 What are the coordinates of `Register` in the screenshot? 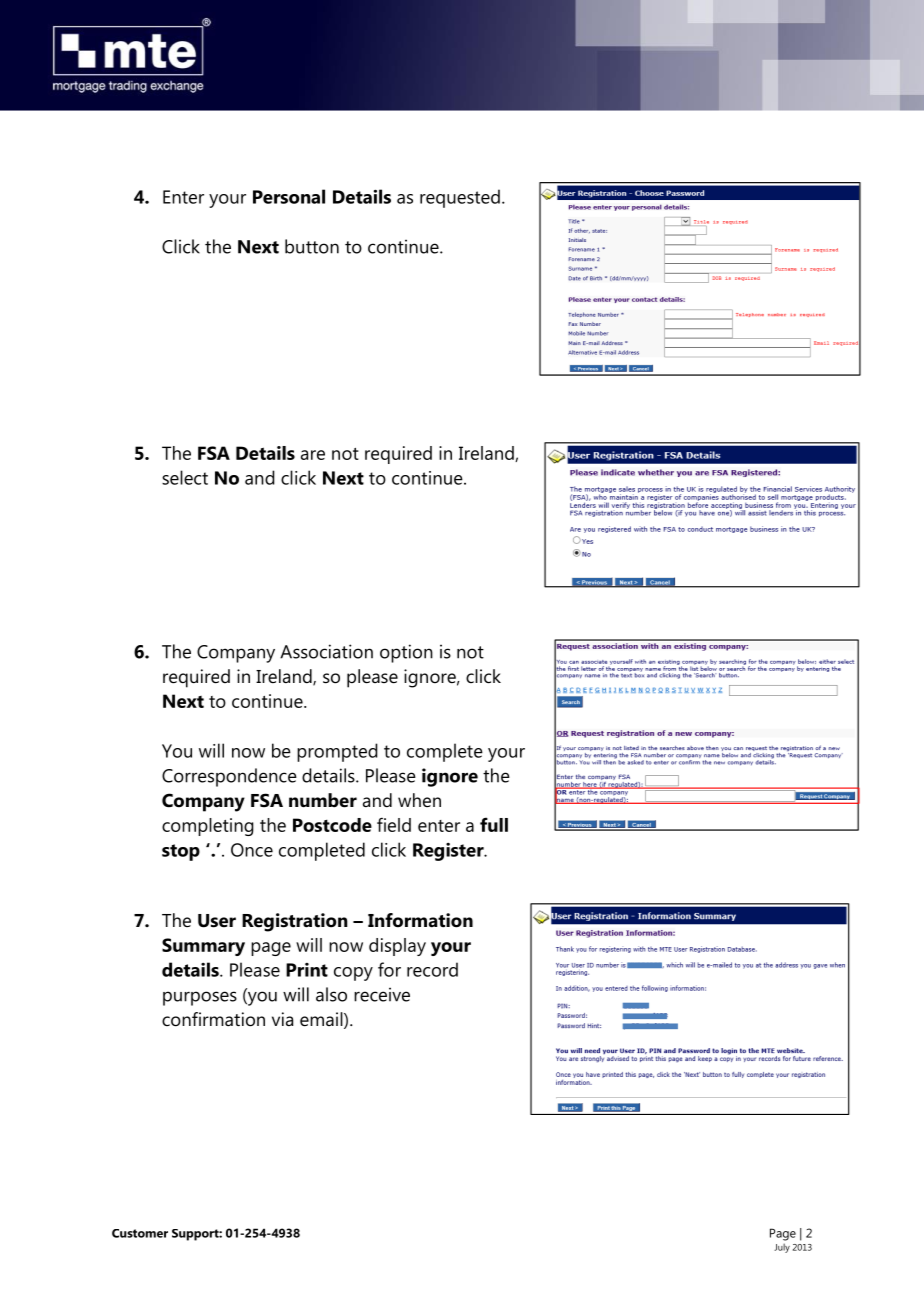 It's located at (449, 852).
